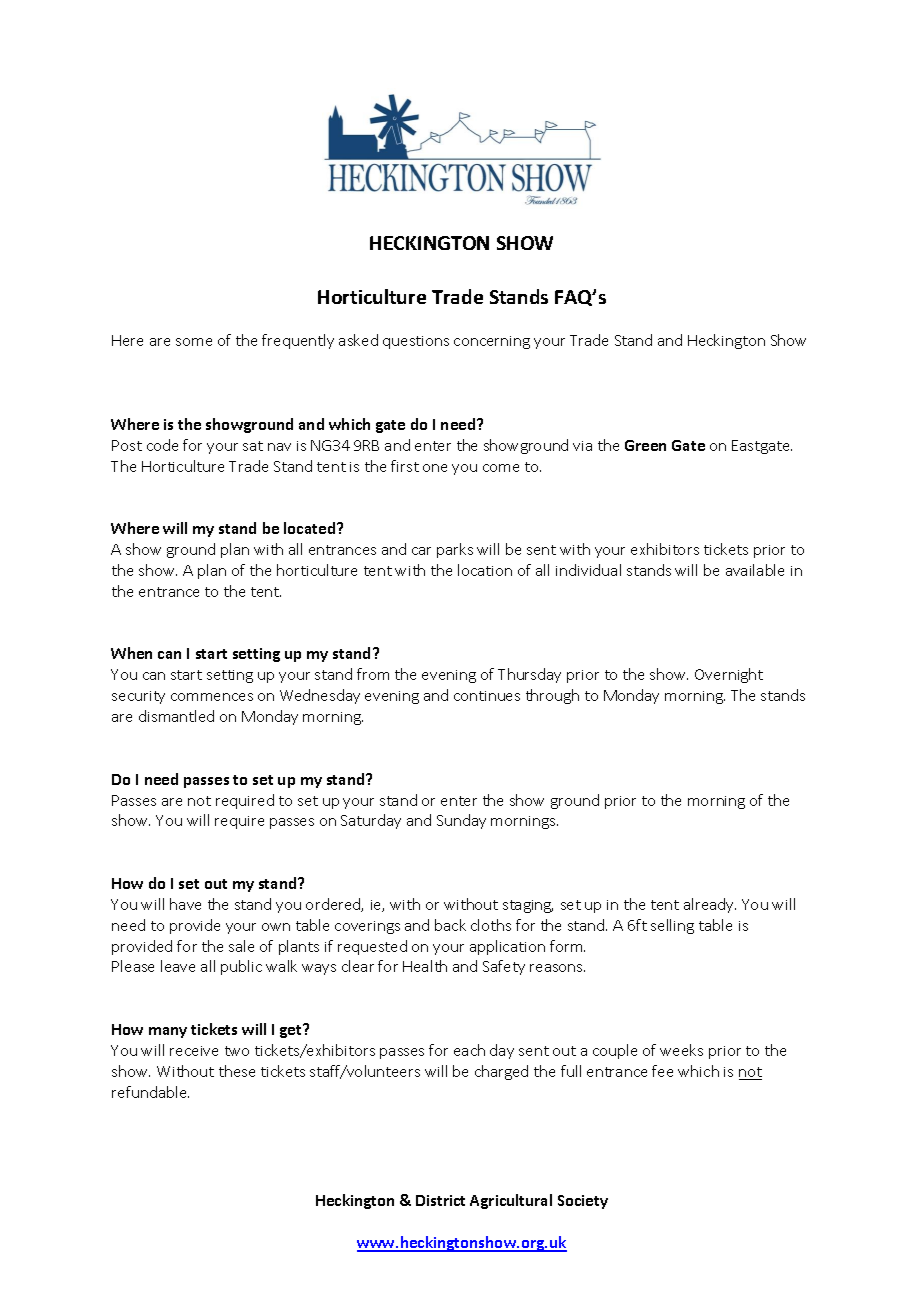 The height and width of the screenshot is (1308, 924). What do you see at coordinates (311, 528) in the screenshot?
I see `located` at bounding box center [311, 528].
